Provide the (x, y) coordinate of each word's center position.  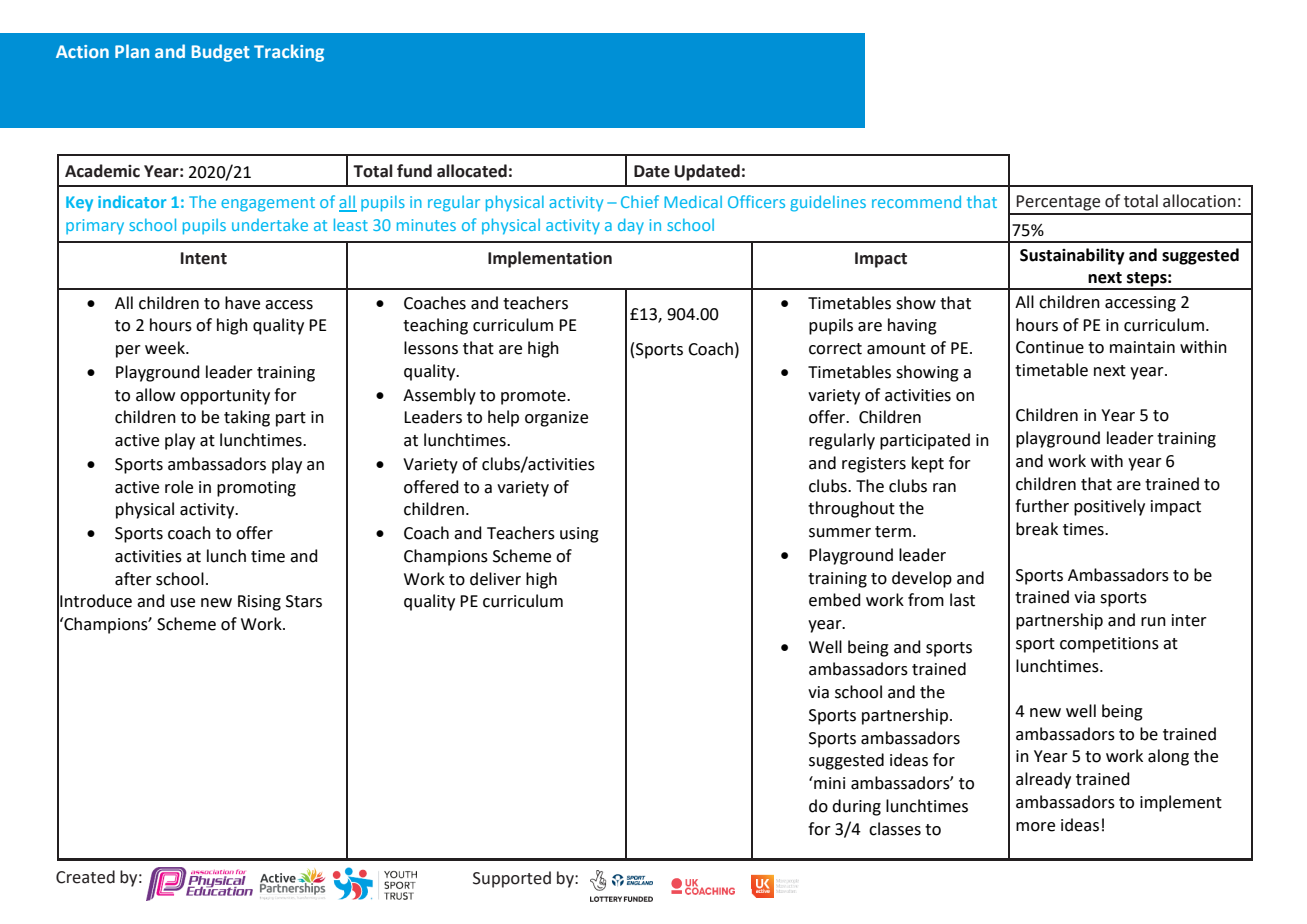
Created (85, 877)
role (179, 487)
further (1042, 506)
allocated (472, 171)
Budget (221, 53)
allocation (1199, 201)
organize (556, 419)
